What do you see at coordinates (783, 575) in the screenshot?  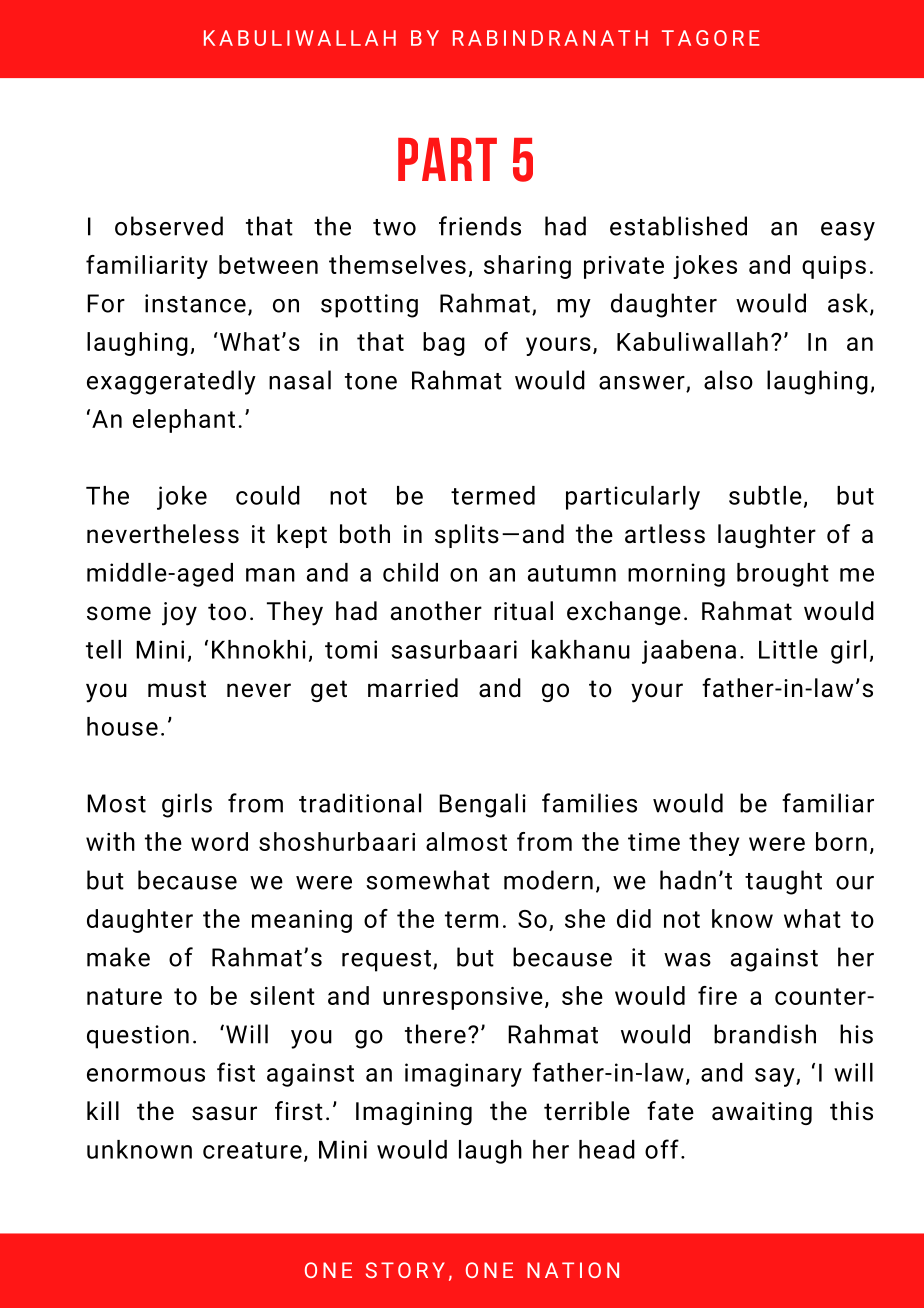 I see `brought` at bounding box center [783, 575].
